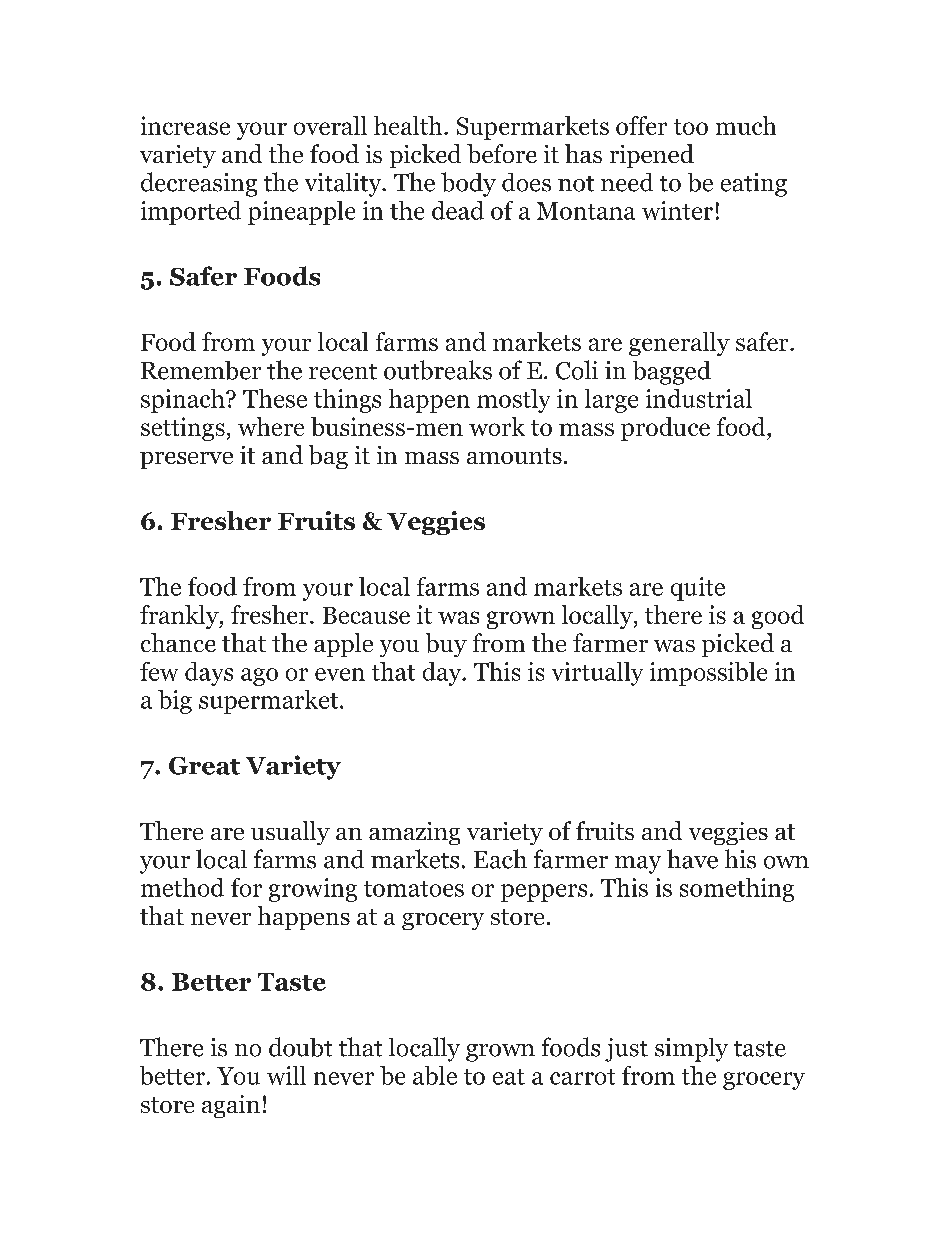 The height and width of the image is (1233, 952). I want to click on decreasing, so click(199, 184).
